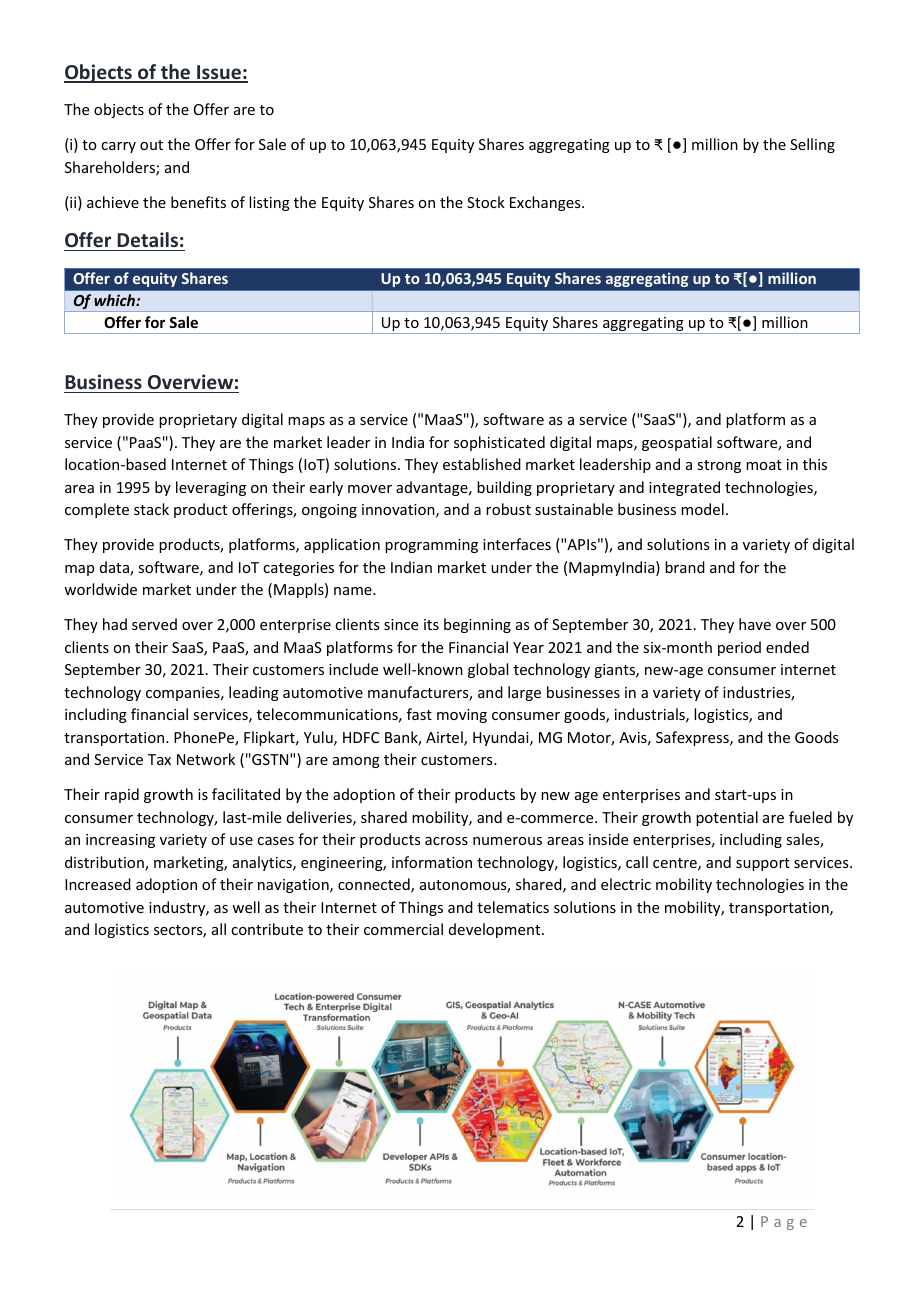 The image size is (924, 1308). I want to click on Issue, so click(219, 73).
